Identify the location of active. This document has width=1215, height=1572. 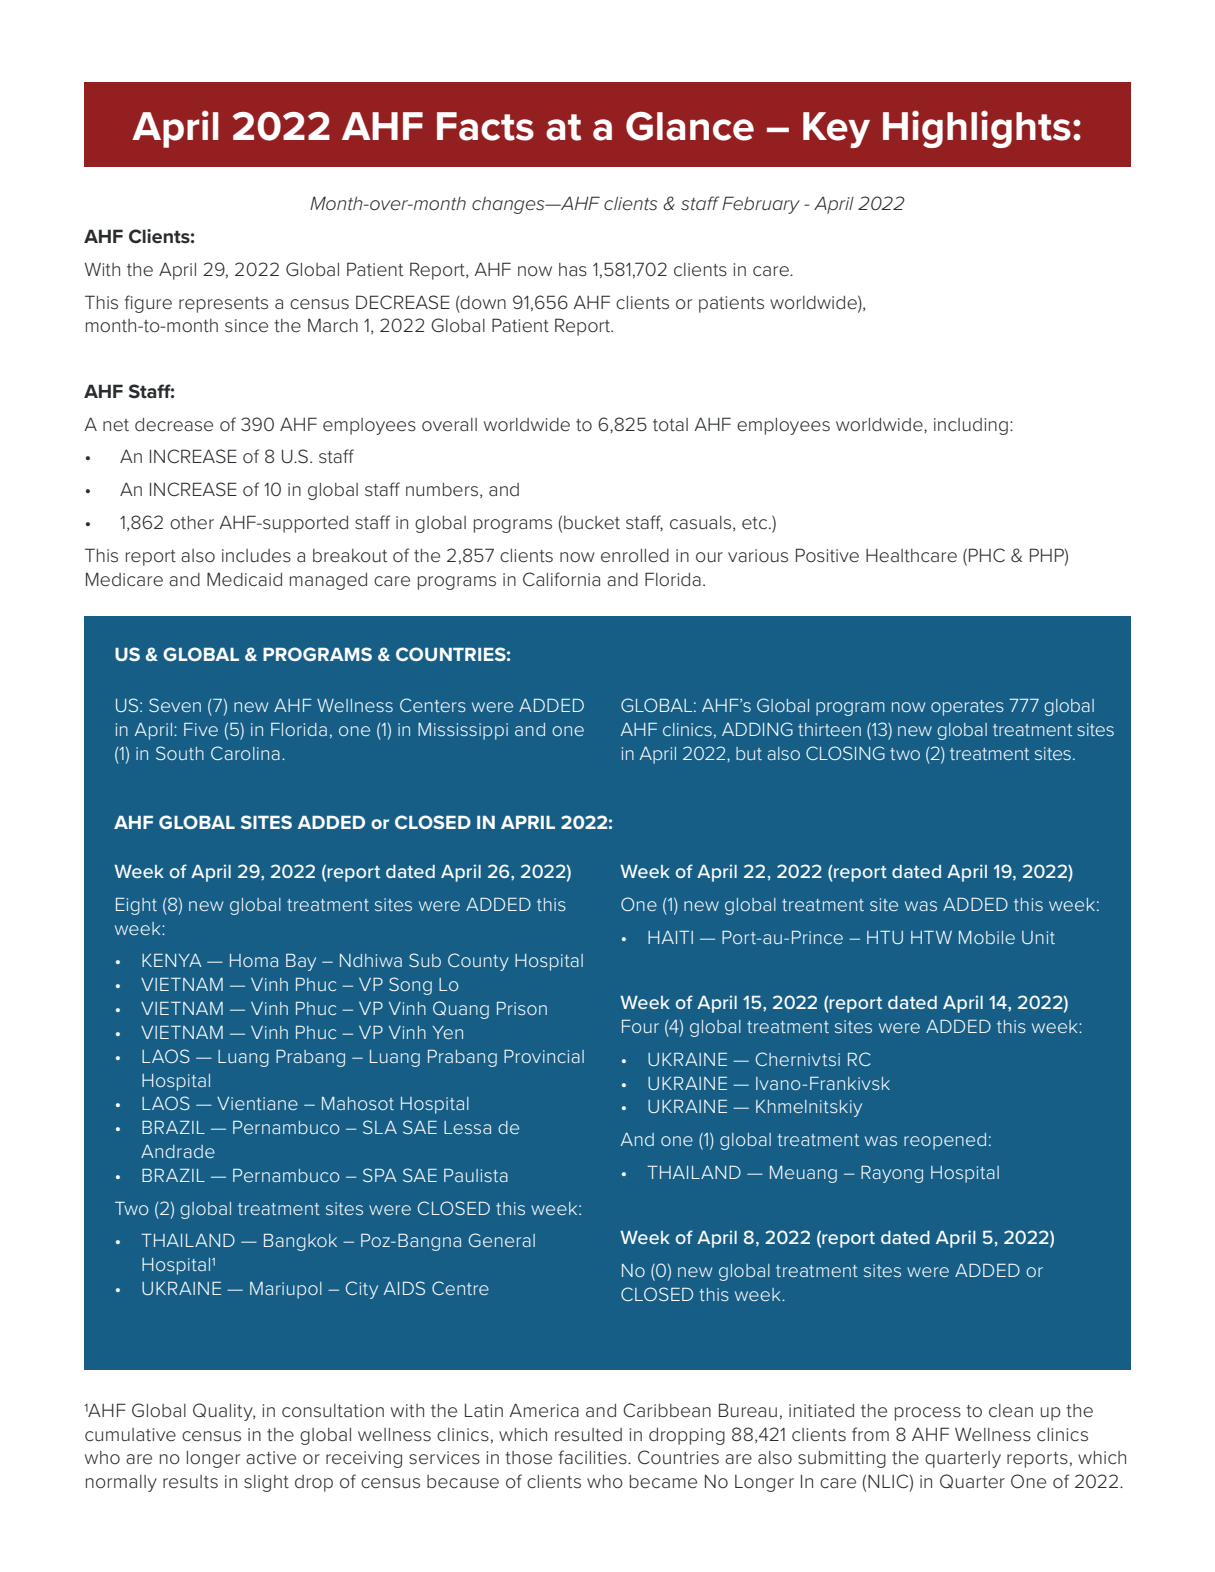
(271, 1457).
